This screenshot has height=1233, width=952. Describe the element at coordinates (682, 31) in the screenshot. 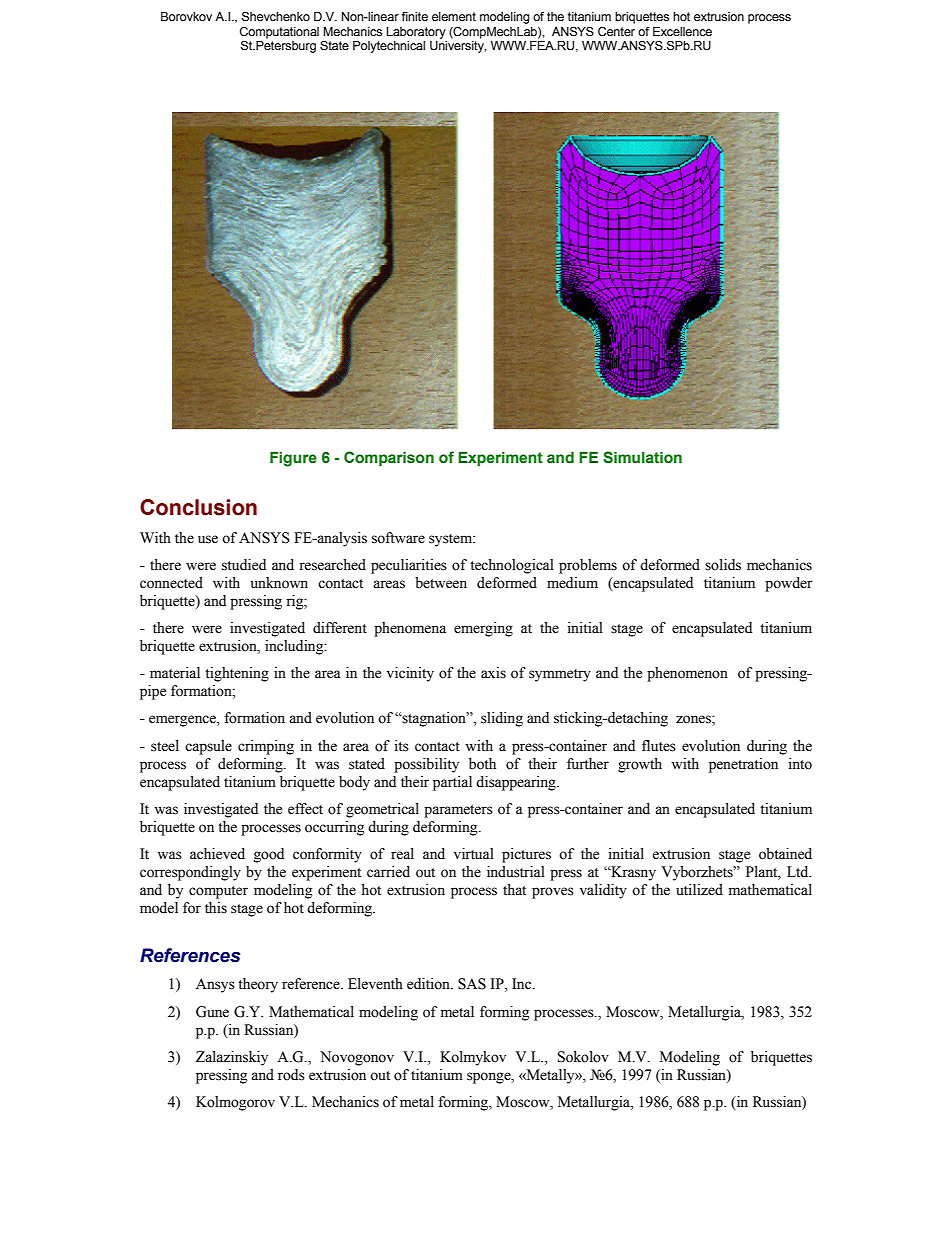

I see `Excellence` at that location.
